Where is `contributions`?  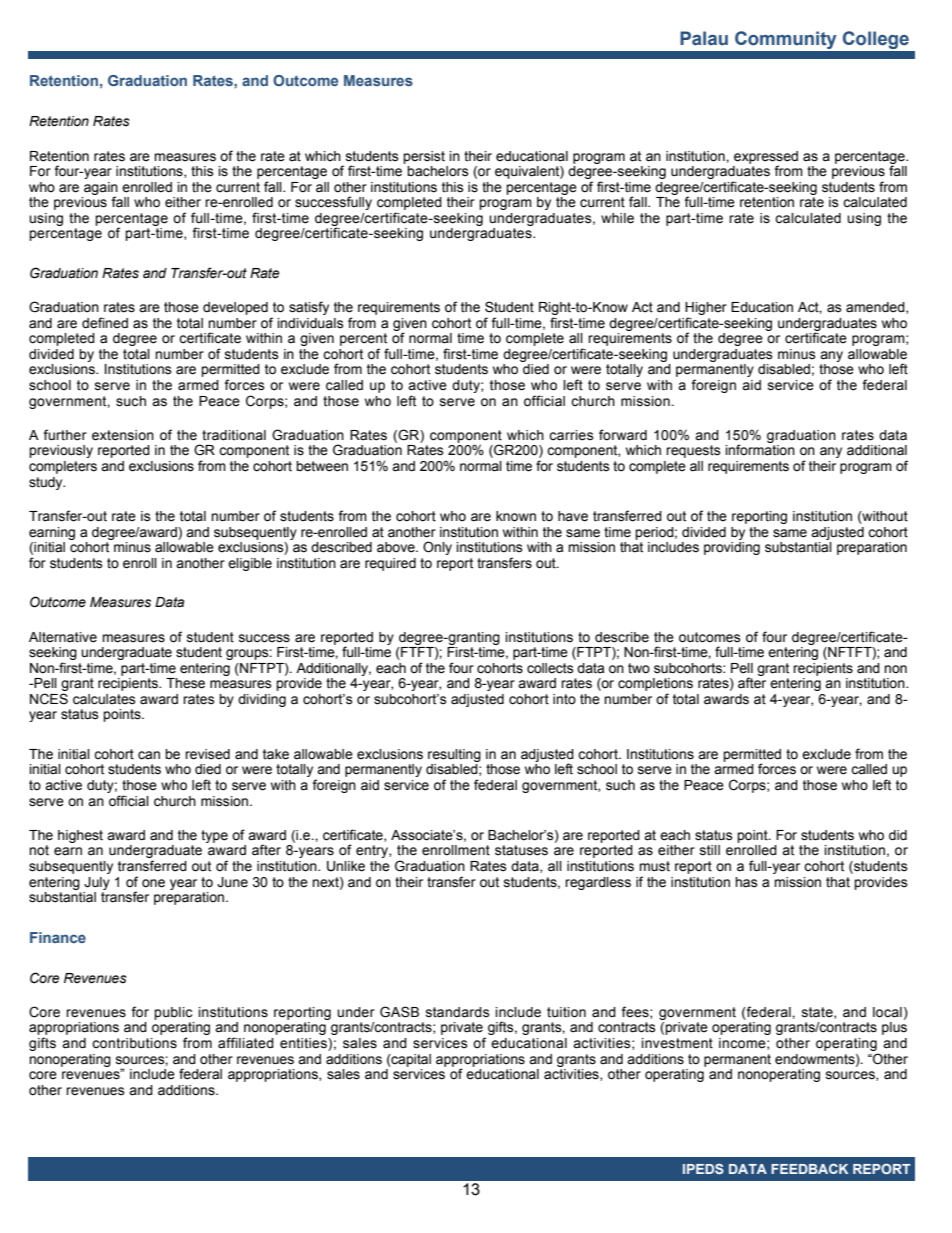 contributions is located at coordinates (134, 1043).
